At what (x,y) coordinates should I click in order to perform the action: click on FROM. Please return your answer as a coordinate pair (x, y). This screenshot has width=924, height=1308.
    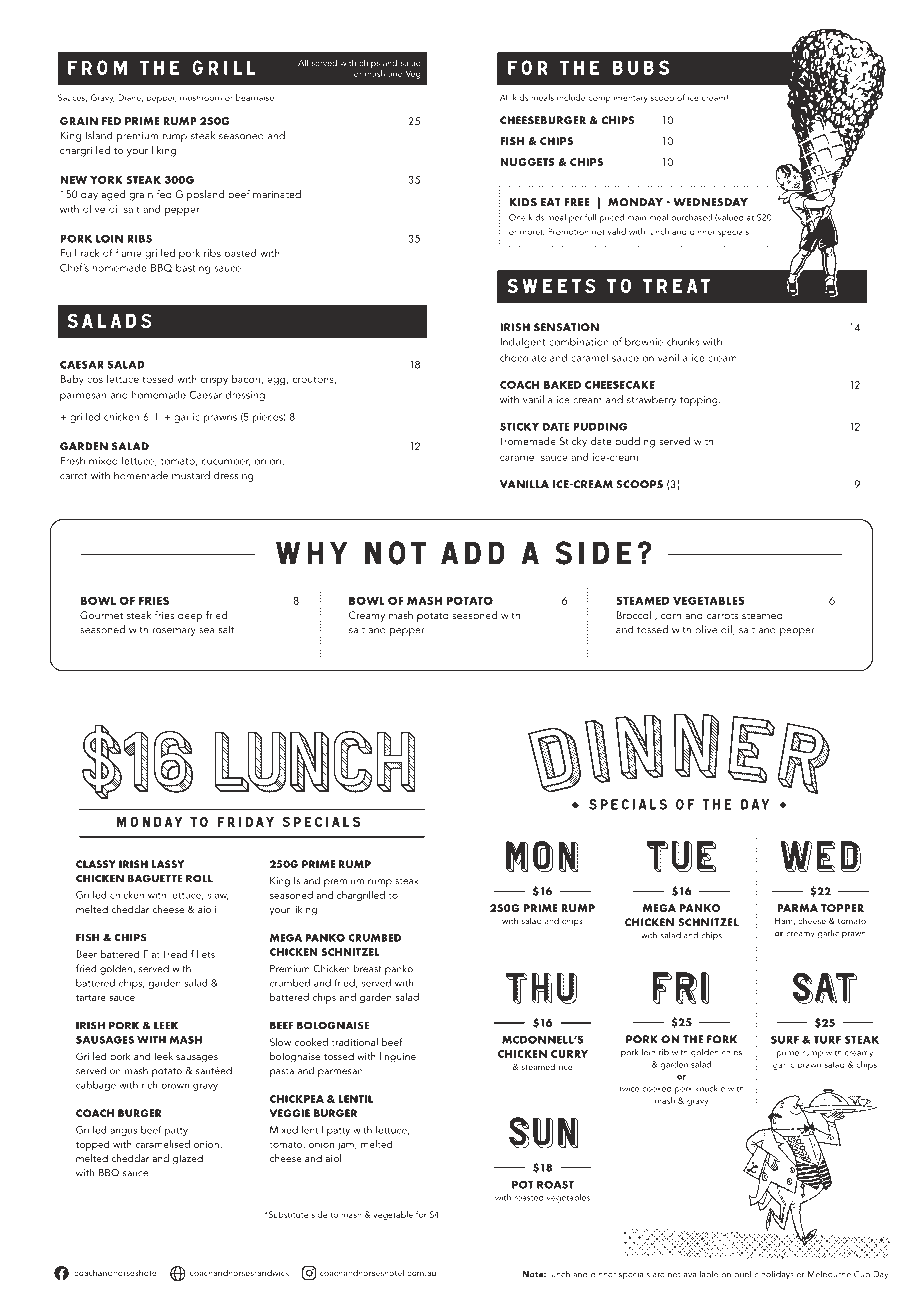
    Looking at the image, I should click on (97, 67).
